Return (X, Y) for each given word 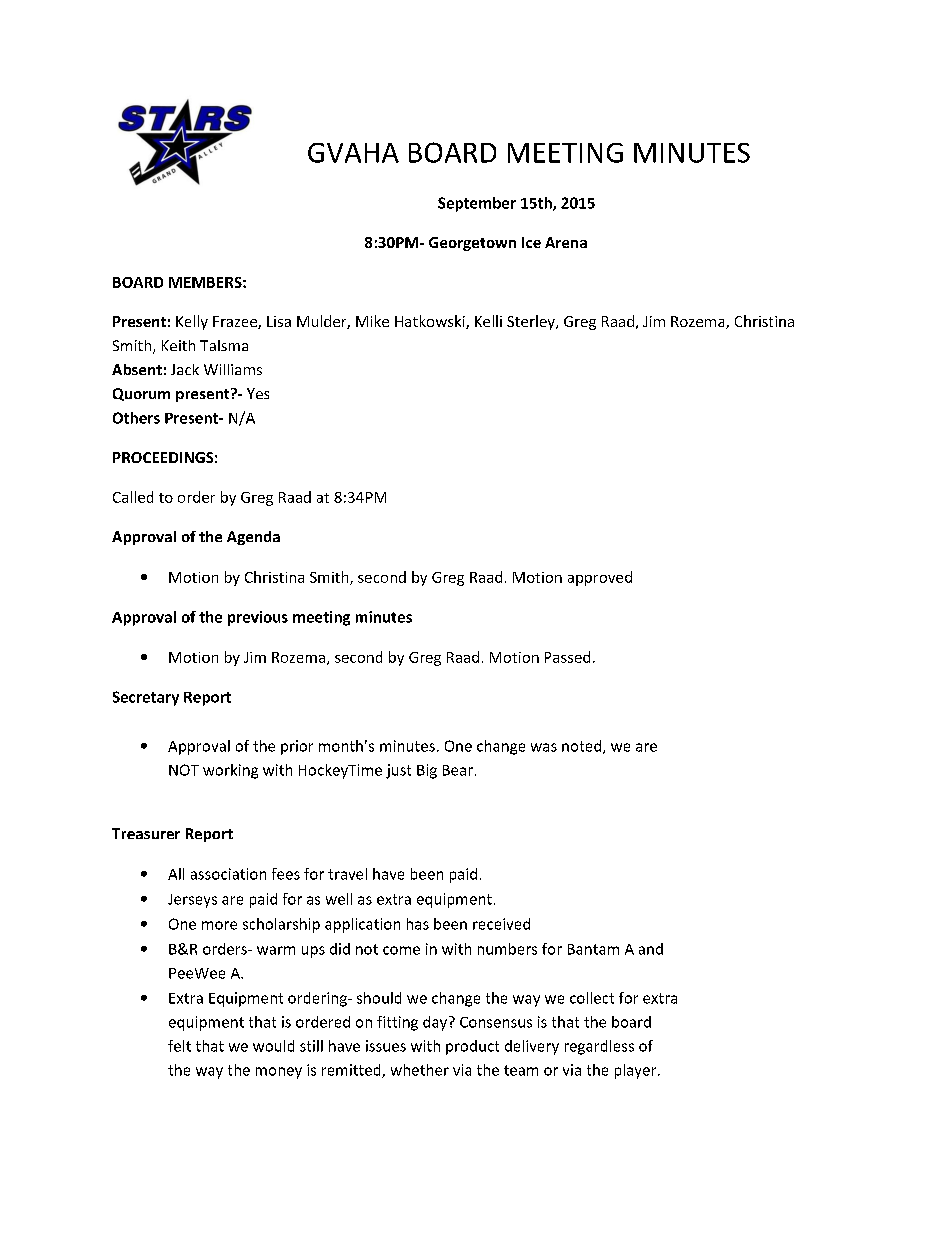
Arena (566, 242)
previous (258, 618)
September (477, 204)
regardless (599, 1047)
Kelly (192, 322)
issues (386, 1046)
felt (179, 1046)
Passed (567, 657)
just (398, 771)
